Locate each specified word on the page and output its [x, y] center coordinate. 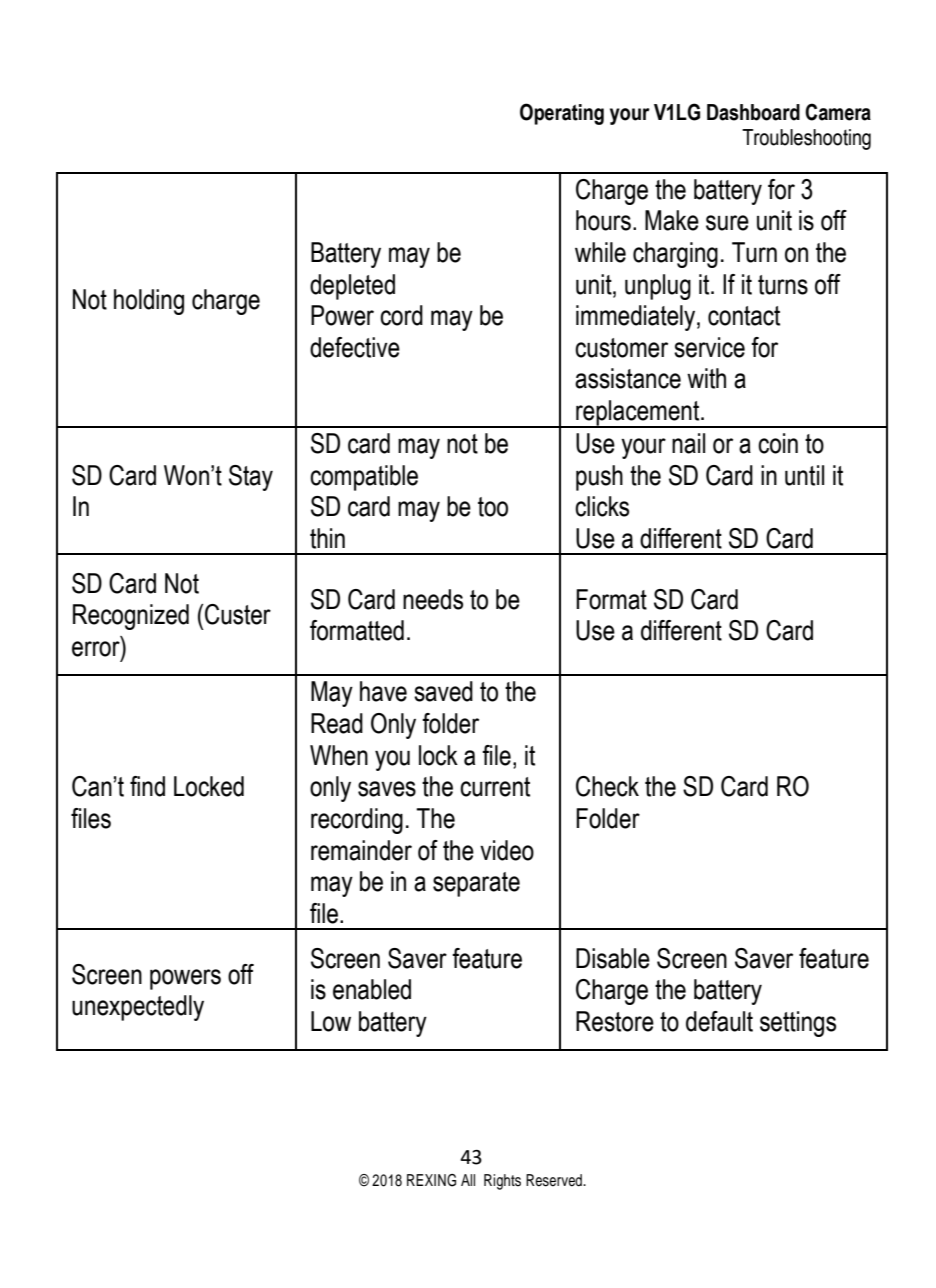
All [468, 1180]
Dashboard [753, 112]
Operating [562, 114]
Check [607, 786]
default [719, 1021]
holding [149, 302]
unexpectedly [138, 1008]
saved [443, 691]
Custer [238, 614]
